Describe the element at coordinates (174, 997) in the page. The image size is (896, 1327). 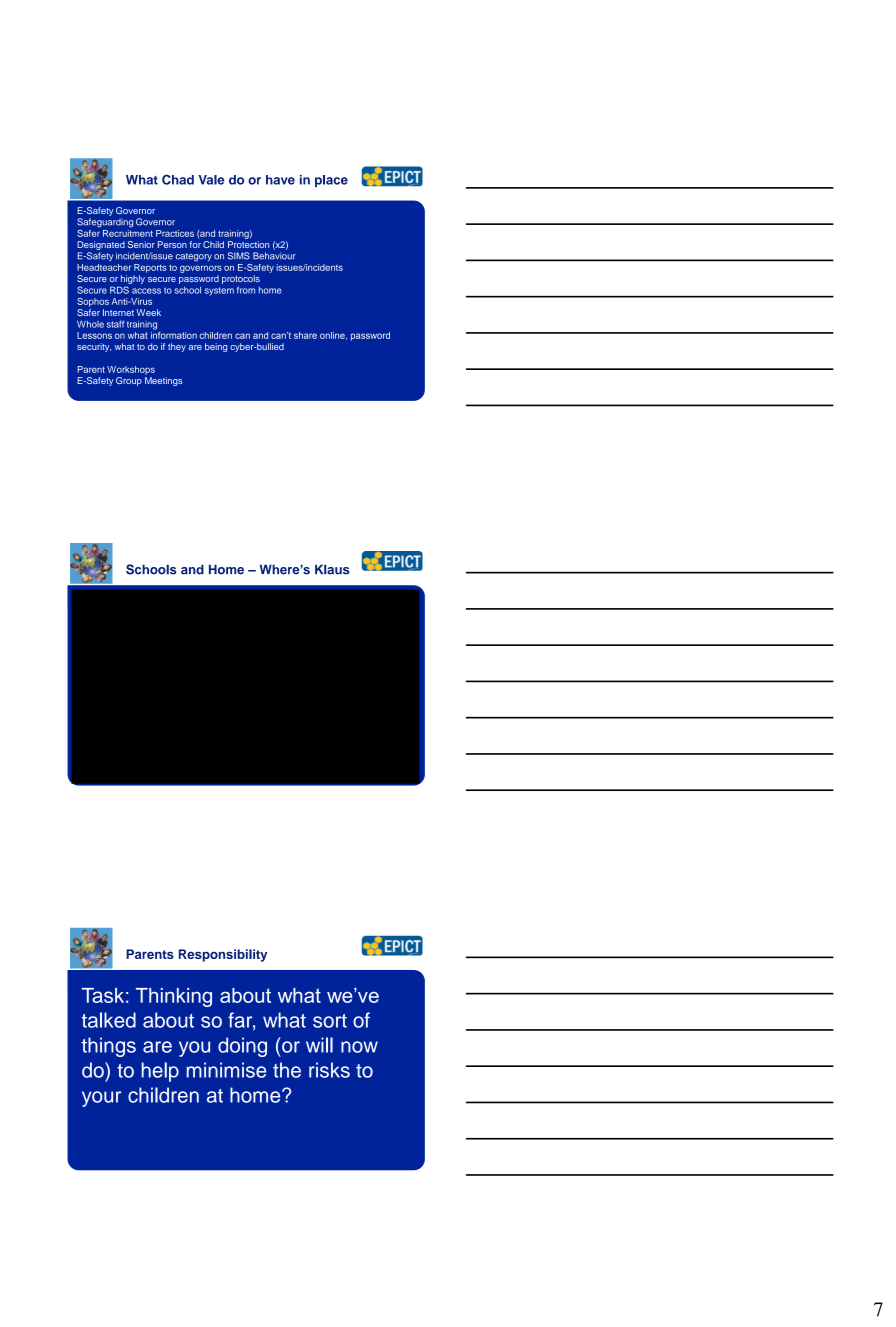
I see `Thinking` at that location.
